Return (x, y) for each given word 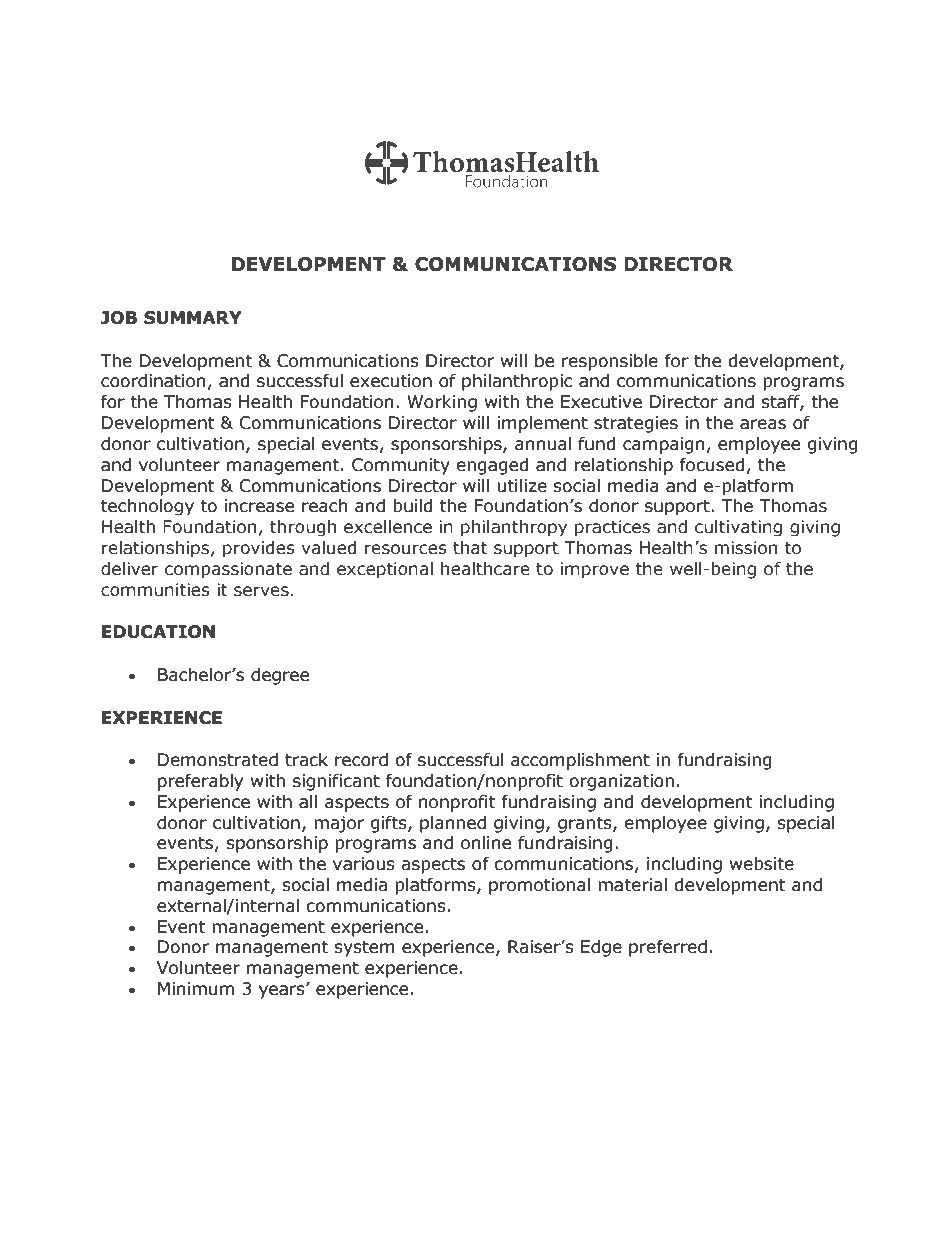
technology (147, 507)
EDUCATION (158, 632)
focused (712, 465)
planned (453, 824)
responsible (610, 362)
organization (621, 782)
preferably (200, 782)
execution (391, 381)
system (364, 949)
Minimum (196, 989)
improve (594, 570)
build (413, 506)
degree (280, 676)
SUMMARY (193, 318)
